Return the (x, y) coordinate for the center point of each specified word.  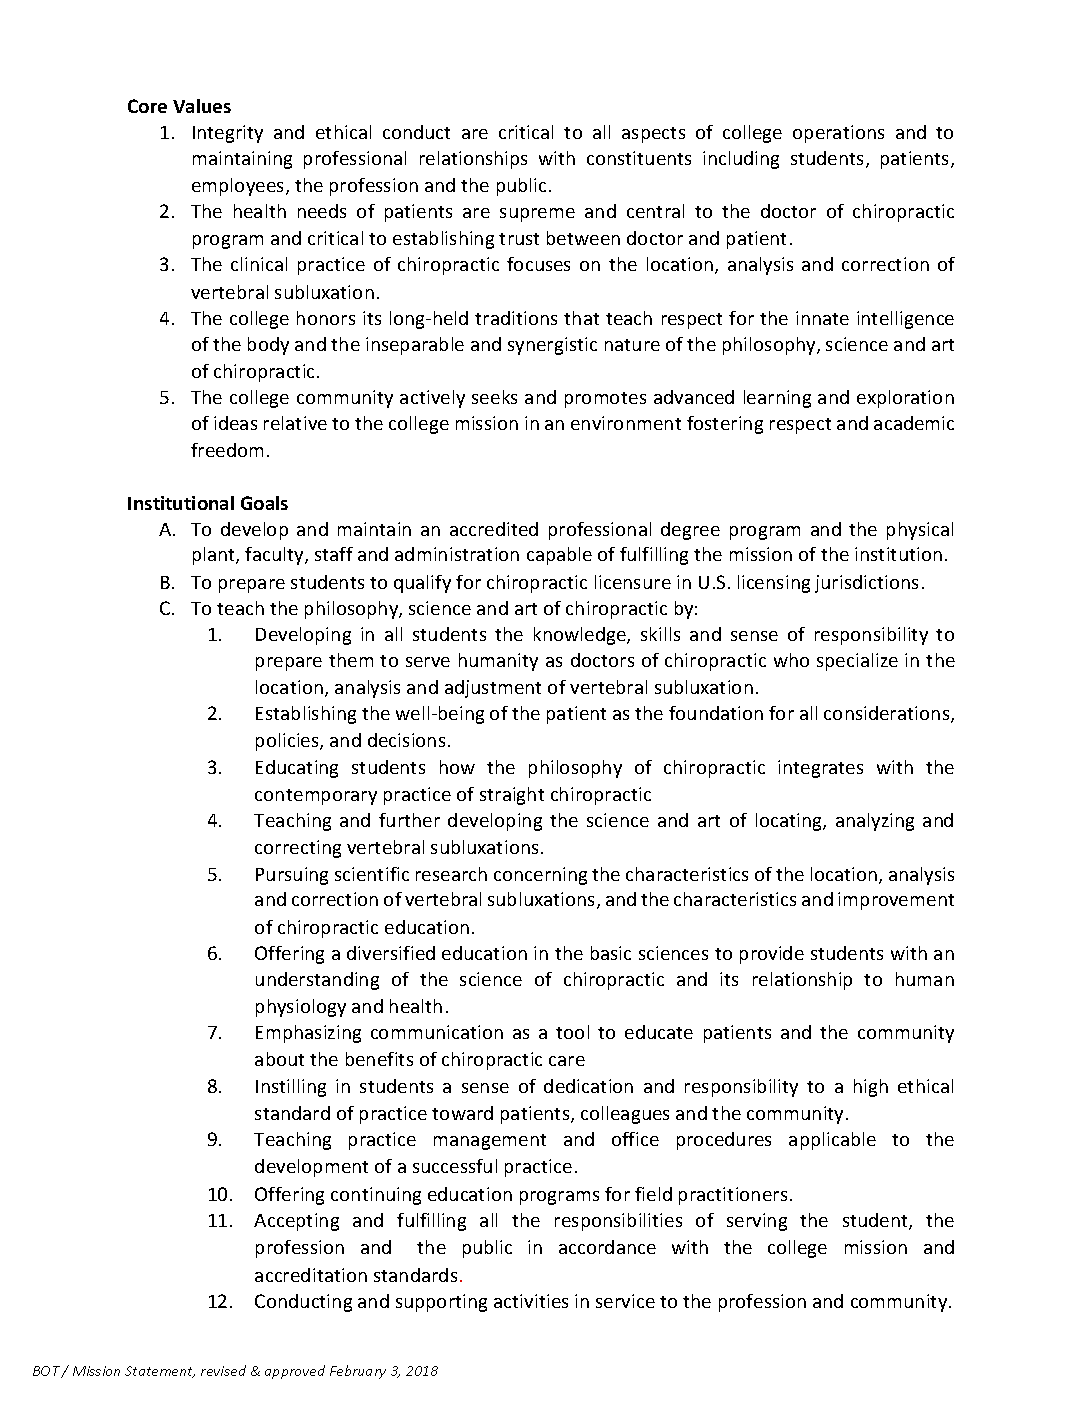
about (279, 1059)
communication (437, 1032)
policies (288, 742)
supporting (441, 1303)
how (457, 767)
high (871, 1088)
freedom (227, 450)
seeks (494, 397)
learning (777, 399)
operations (838, 134)
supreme (537, 215)
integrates (820, 769)
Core (147, 106)
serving (757, 1222)
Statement (160, 1372)
